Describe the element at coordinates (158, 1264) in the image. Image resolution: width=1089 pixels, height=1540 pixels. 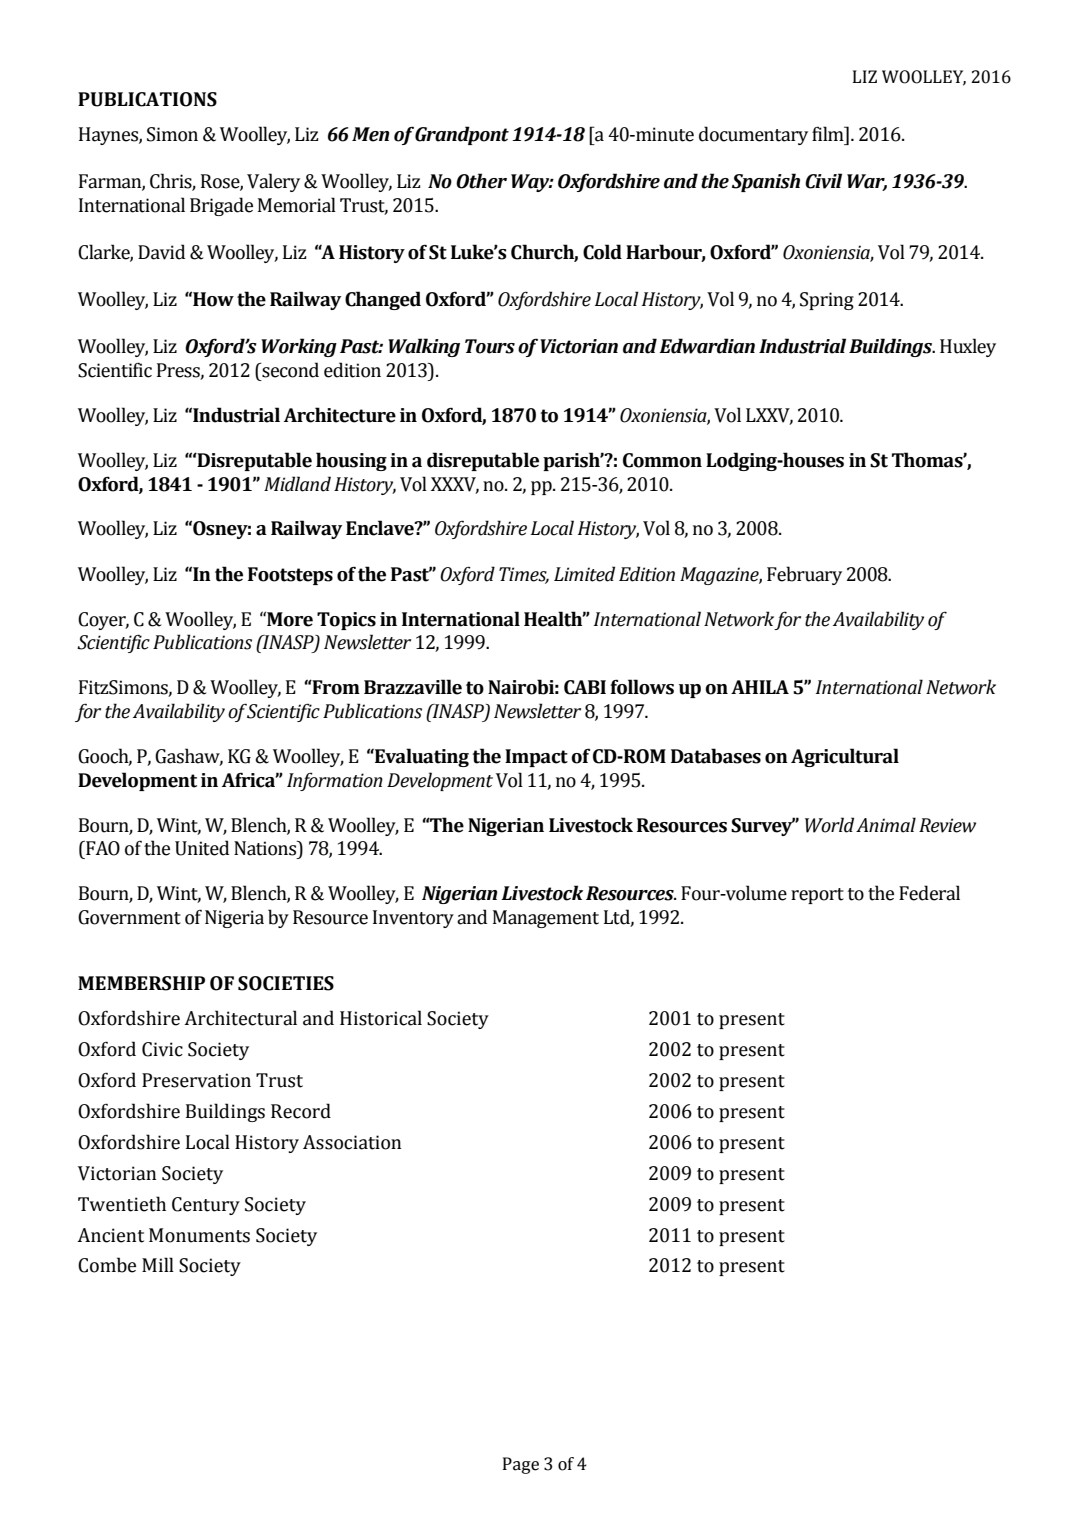
I see `Mill` at that location.
